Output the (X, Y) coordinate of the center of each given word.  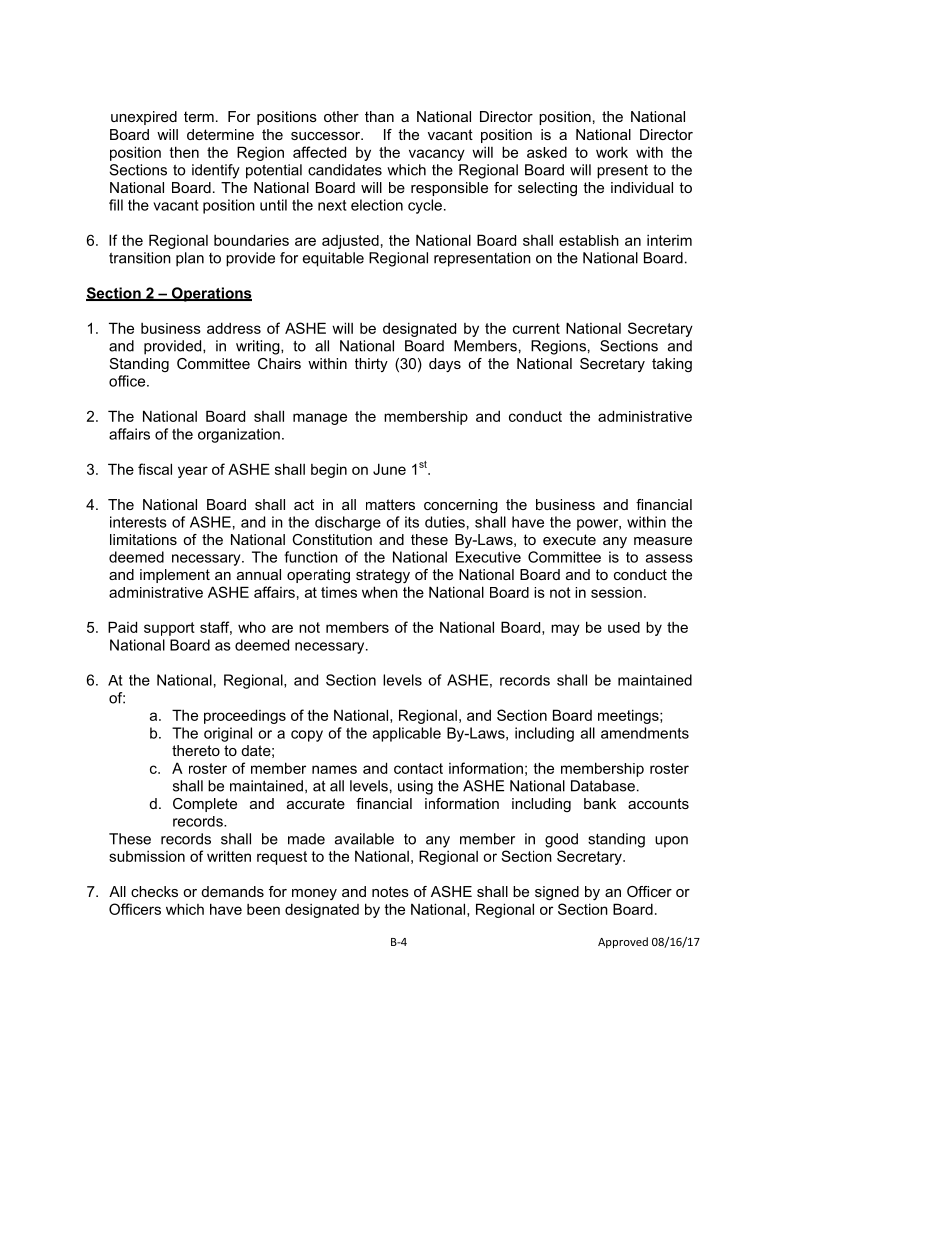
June (389, 469)
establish (589, 240)
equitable (333, 259)
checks (154, 891)
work (612, 152)
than (379, 116)
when (380, 592)
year (193, 472)
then (184, 152)
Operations (210, 294)
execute (569, 539)
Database (603, 786)
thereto (196, 750)
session (616, 592)
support (169, 629)
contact (418, 768)
